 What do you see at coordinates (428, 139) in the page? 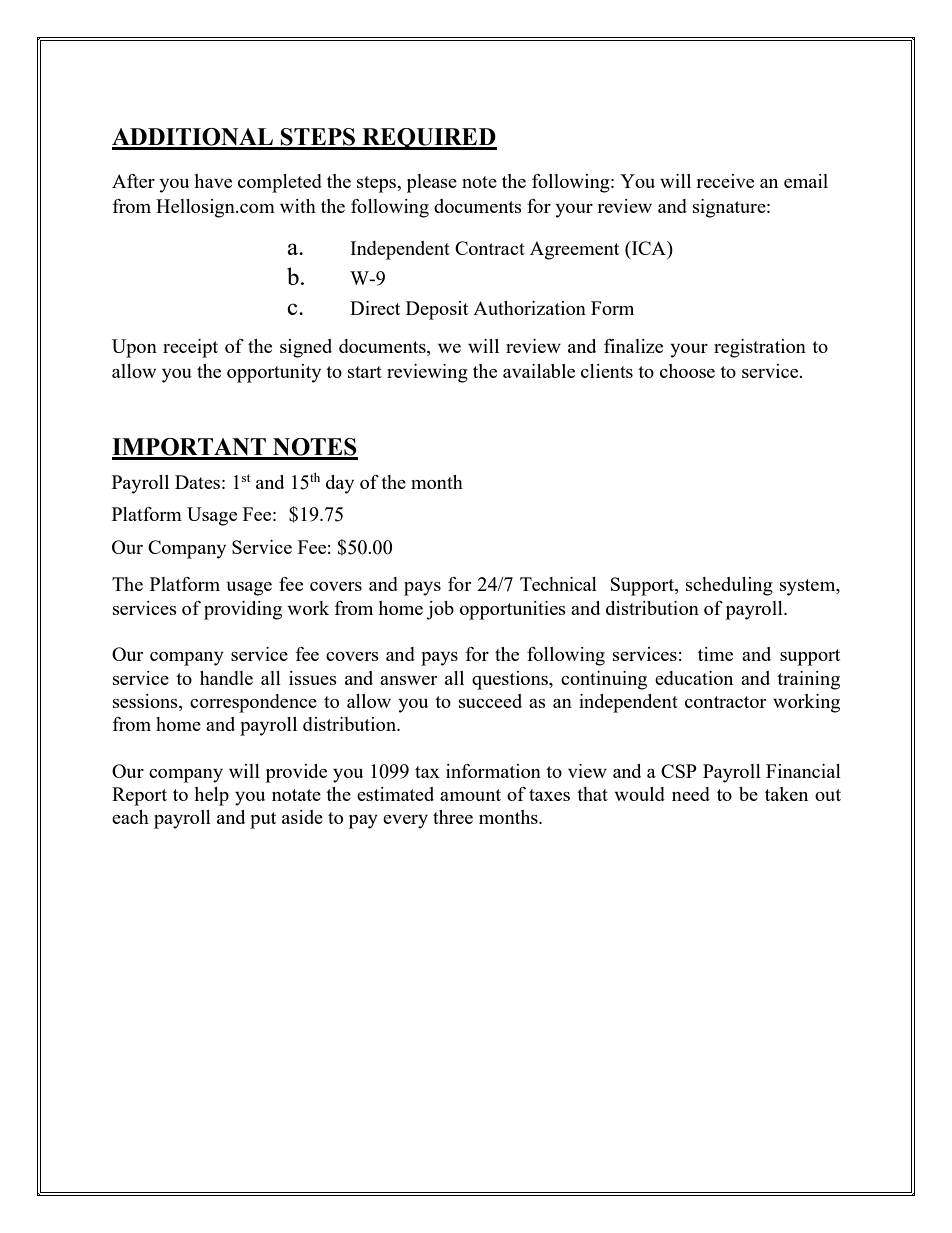
I see `REQUIRED` at bounding box center [428, 139].
